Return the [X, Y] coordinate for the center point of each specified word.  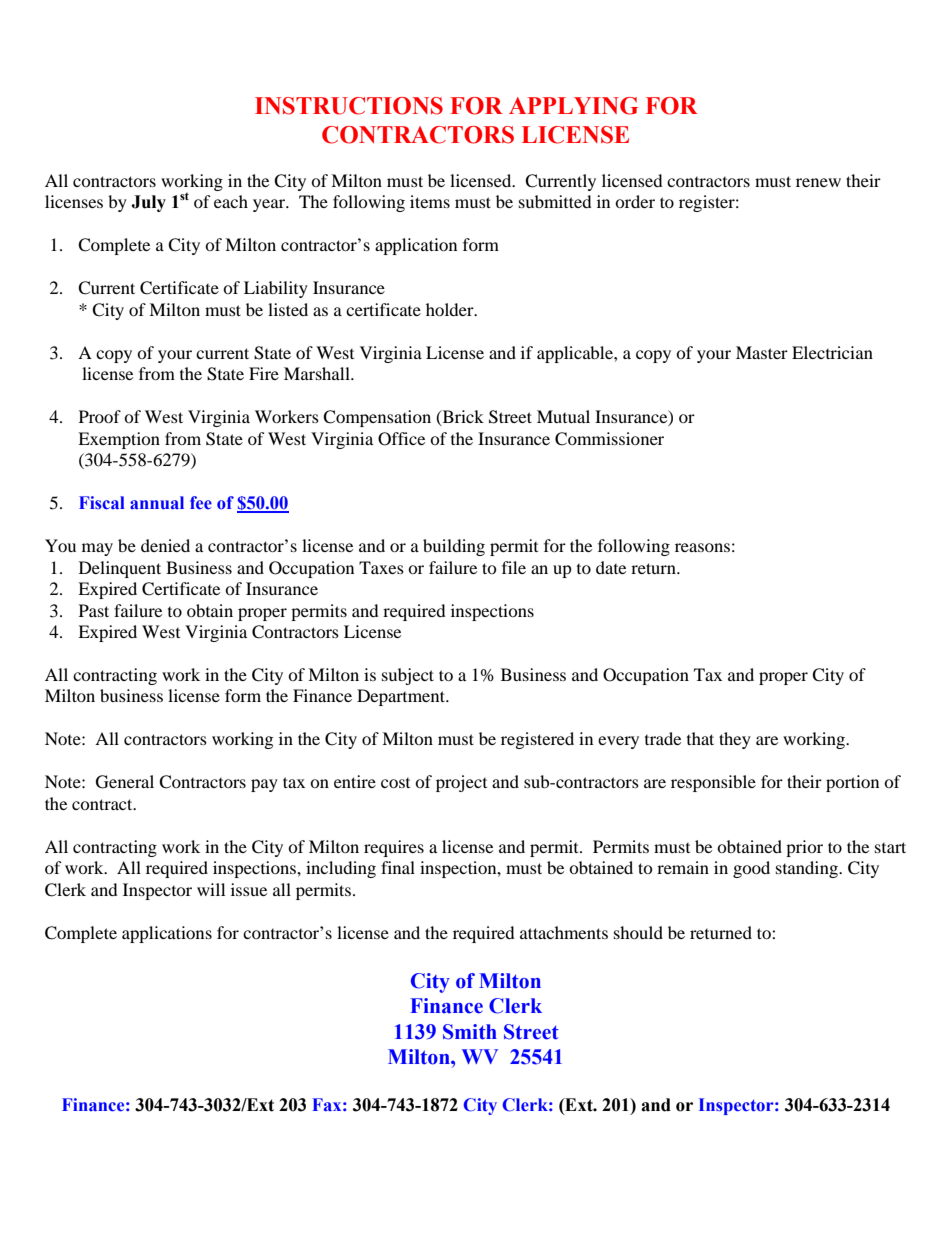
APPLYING [573, 106]
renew [818, 182]
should [638, 932]
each [231, 201]
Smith [470, 1032]
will [211, 889]
